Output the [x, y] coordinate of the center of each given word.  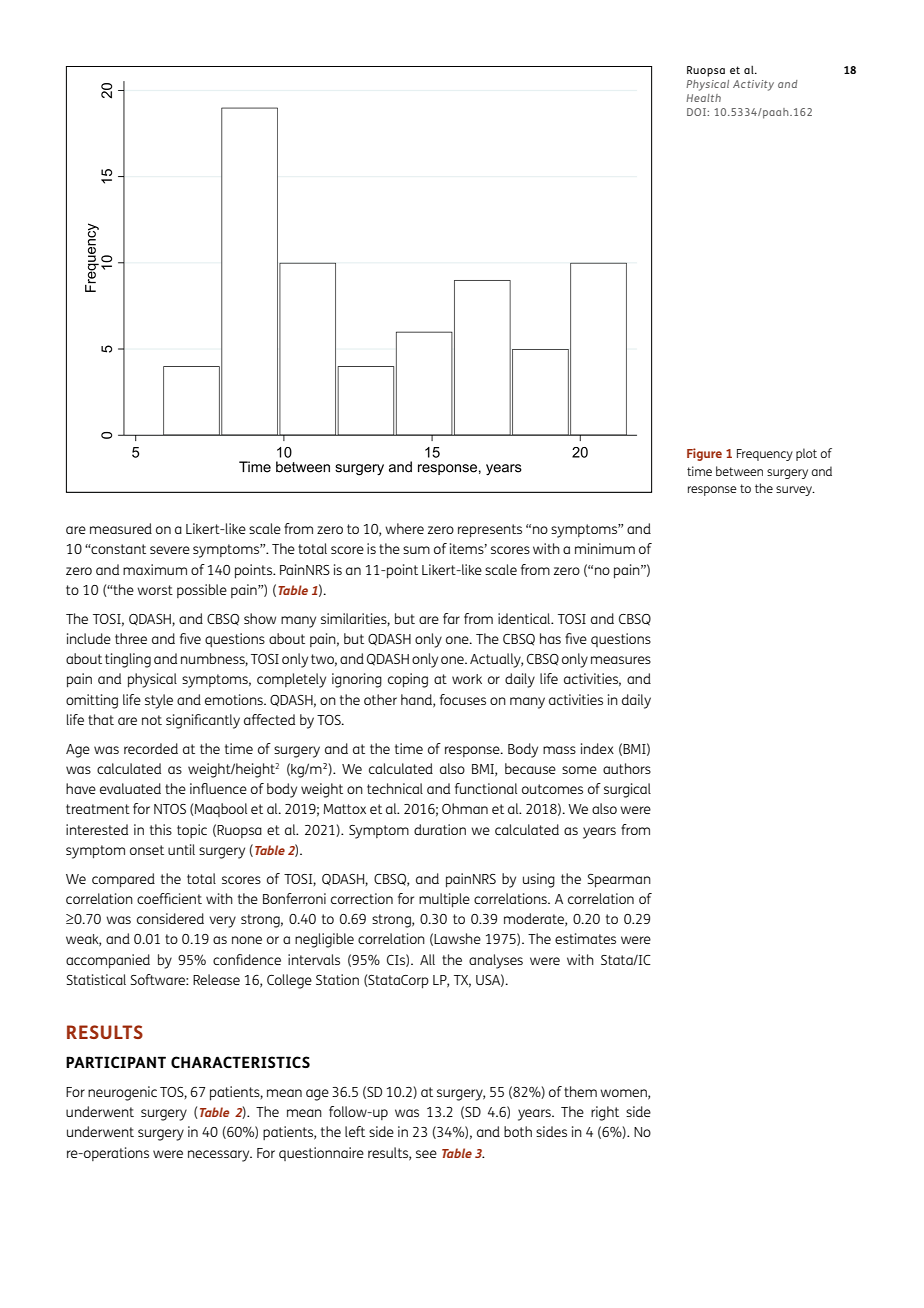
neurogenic [122, 1093]
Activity [753, 85]
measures [621, 660]
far [451, 618]
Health [703, 98]
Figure [704, 454]
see [426, 1154]
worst [155, 590]
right [605, 1113]
